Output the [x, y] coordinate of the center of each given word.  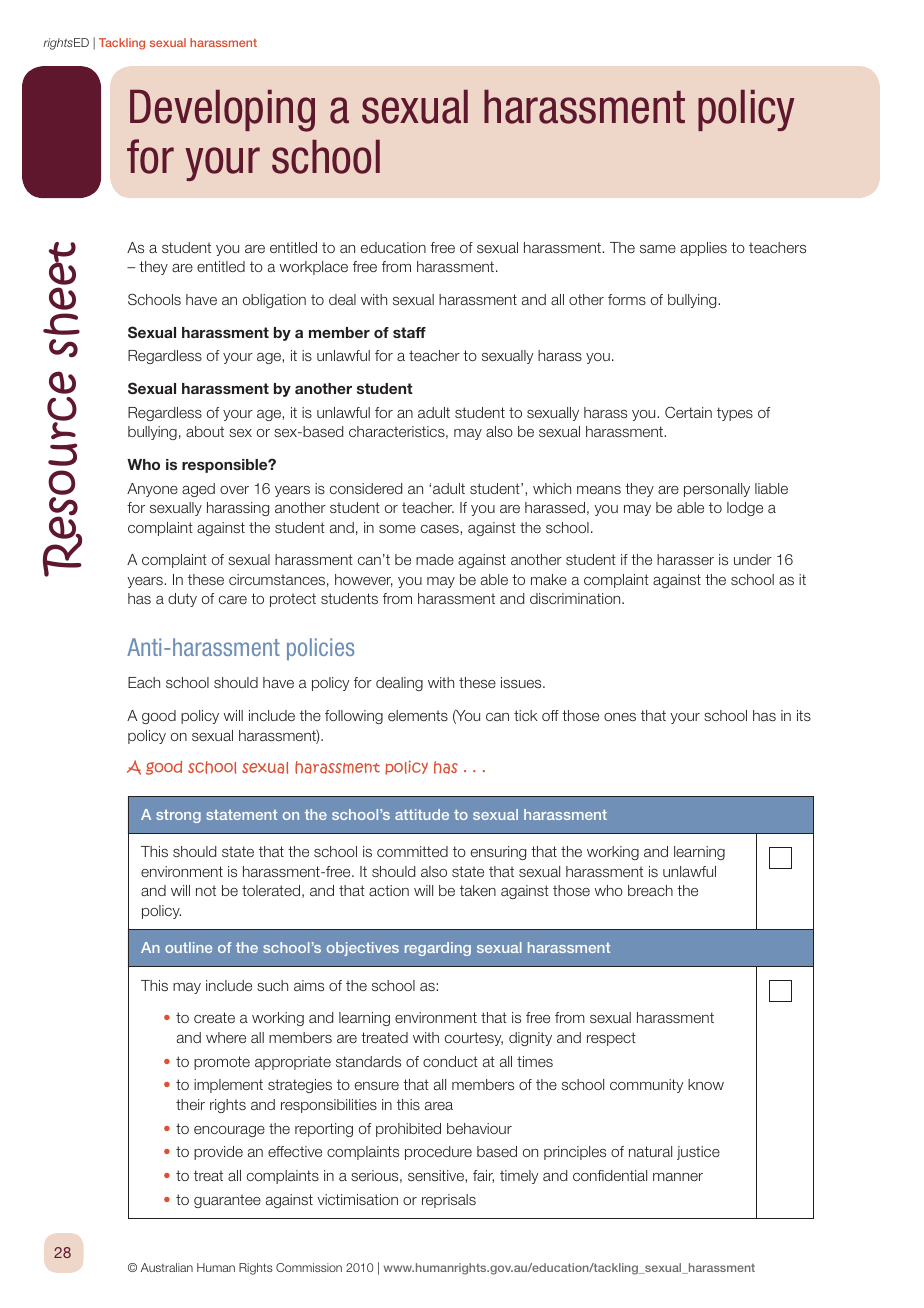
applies [703, 249]
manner [678, 1176]
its [804, 715]
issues [522, 682]
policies [320, 649]
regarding [438, 949]
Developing [222, 111]
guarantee [227, 1201]
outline [188, 947]
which [552, 488]
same [658, 249]
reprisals [449, 1201]
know [706, 1084]
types [735, 414]
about [205, 431]
